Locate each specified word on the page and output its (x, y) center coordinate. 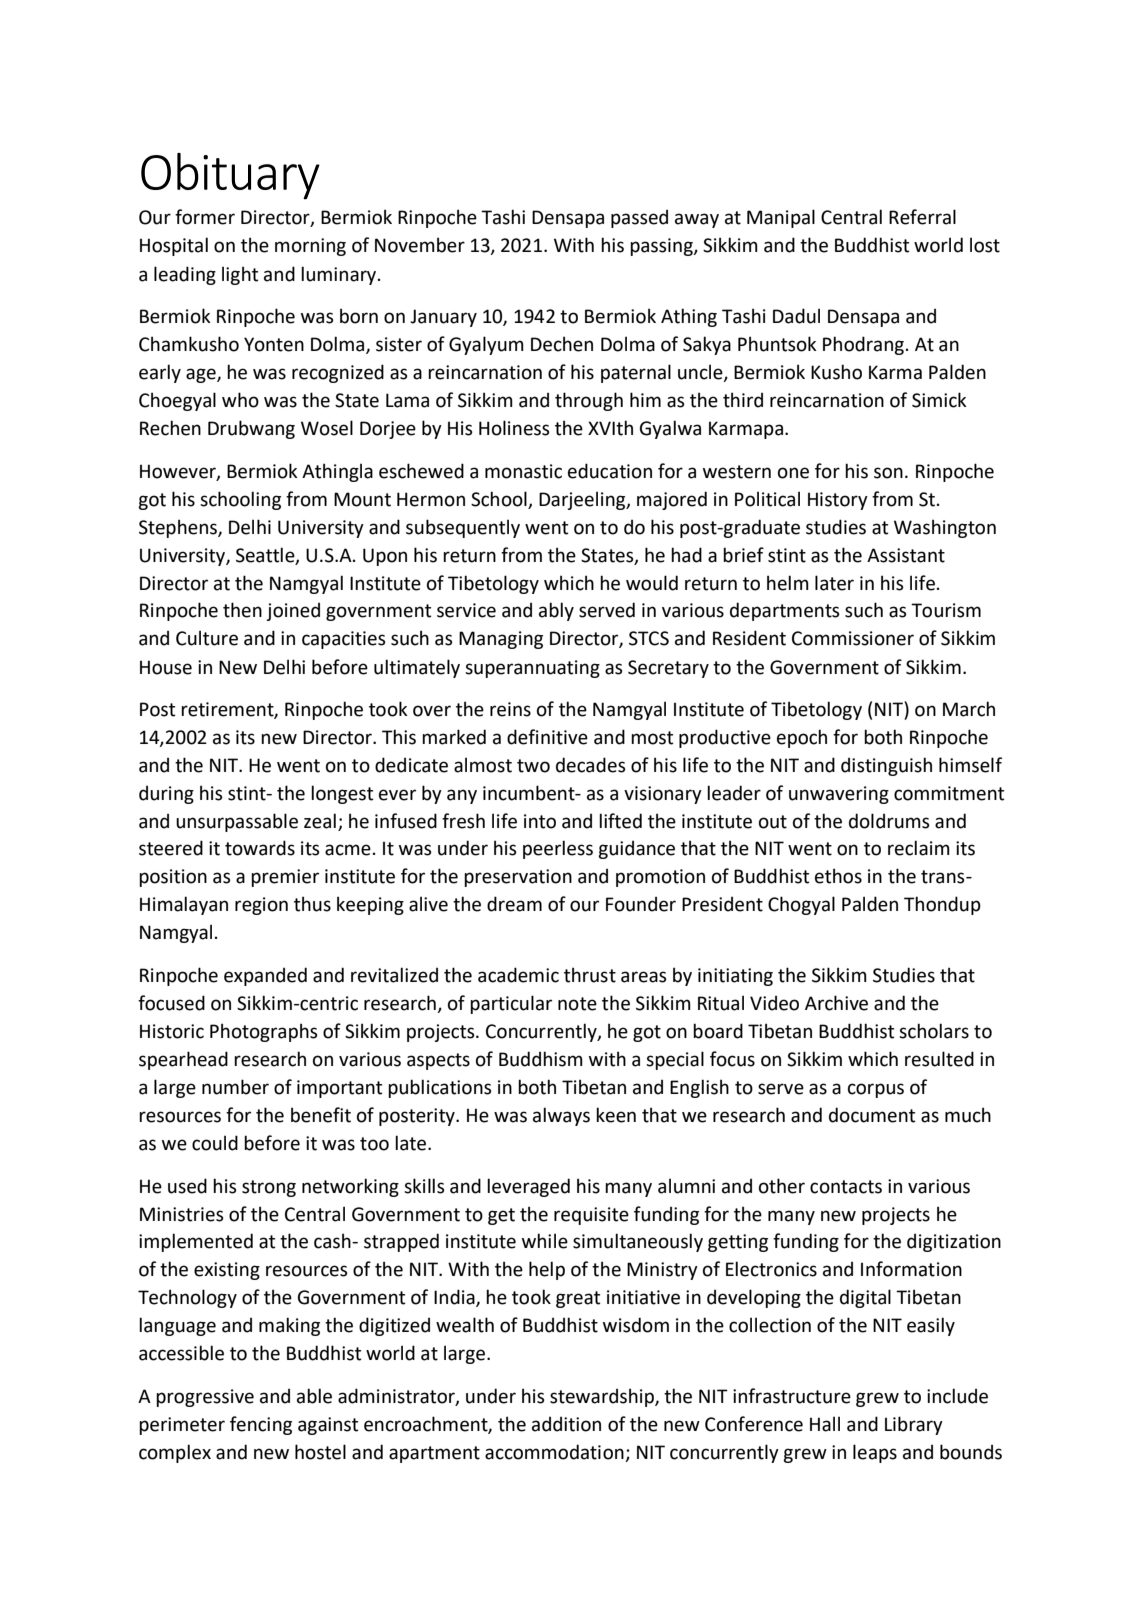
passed (639, 219)
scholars (934, 1031)
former (205, 217)
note (577, 1004)
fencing (261, 1425)
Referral (922, 217)
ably (556, 611)
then (242, 610)
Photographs (264, 1032)
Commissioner (853, 638)
